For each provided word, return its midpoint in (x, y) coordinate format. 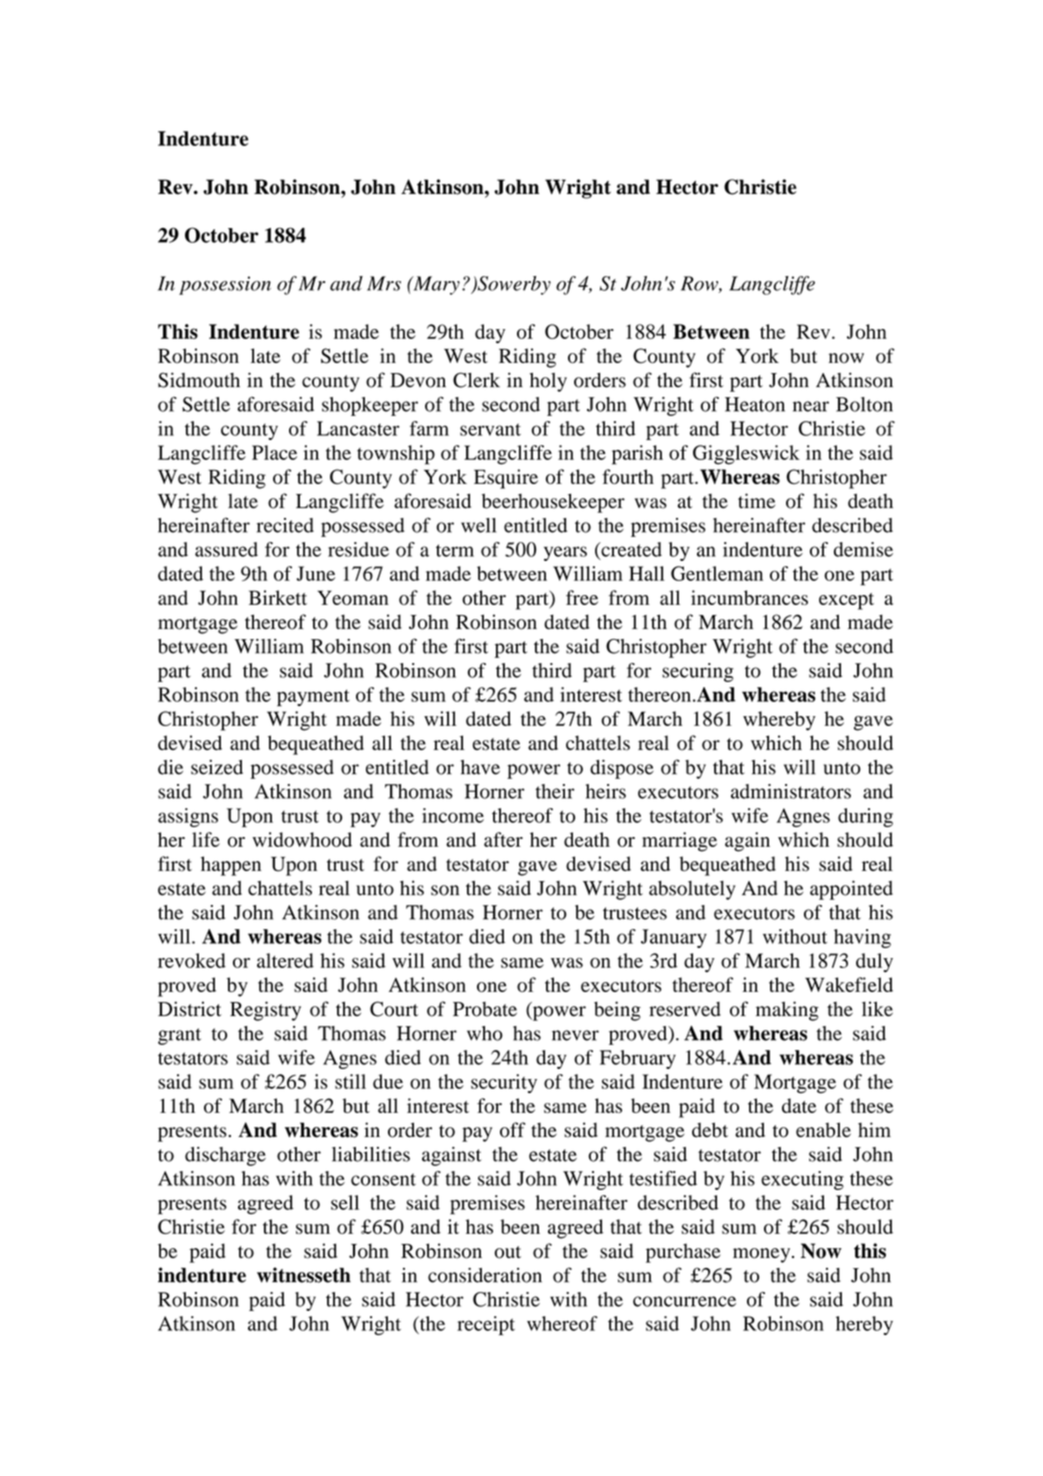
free (582, 597)
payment (313, 698)
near (811, 406)
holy (548, 382)
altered (285, 960)
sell (345, 1202)
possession (225, 285)
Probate (485, 1009)
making (787, 1011)
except (846, 601)
